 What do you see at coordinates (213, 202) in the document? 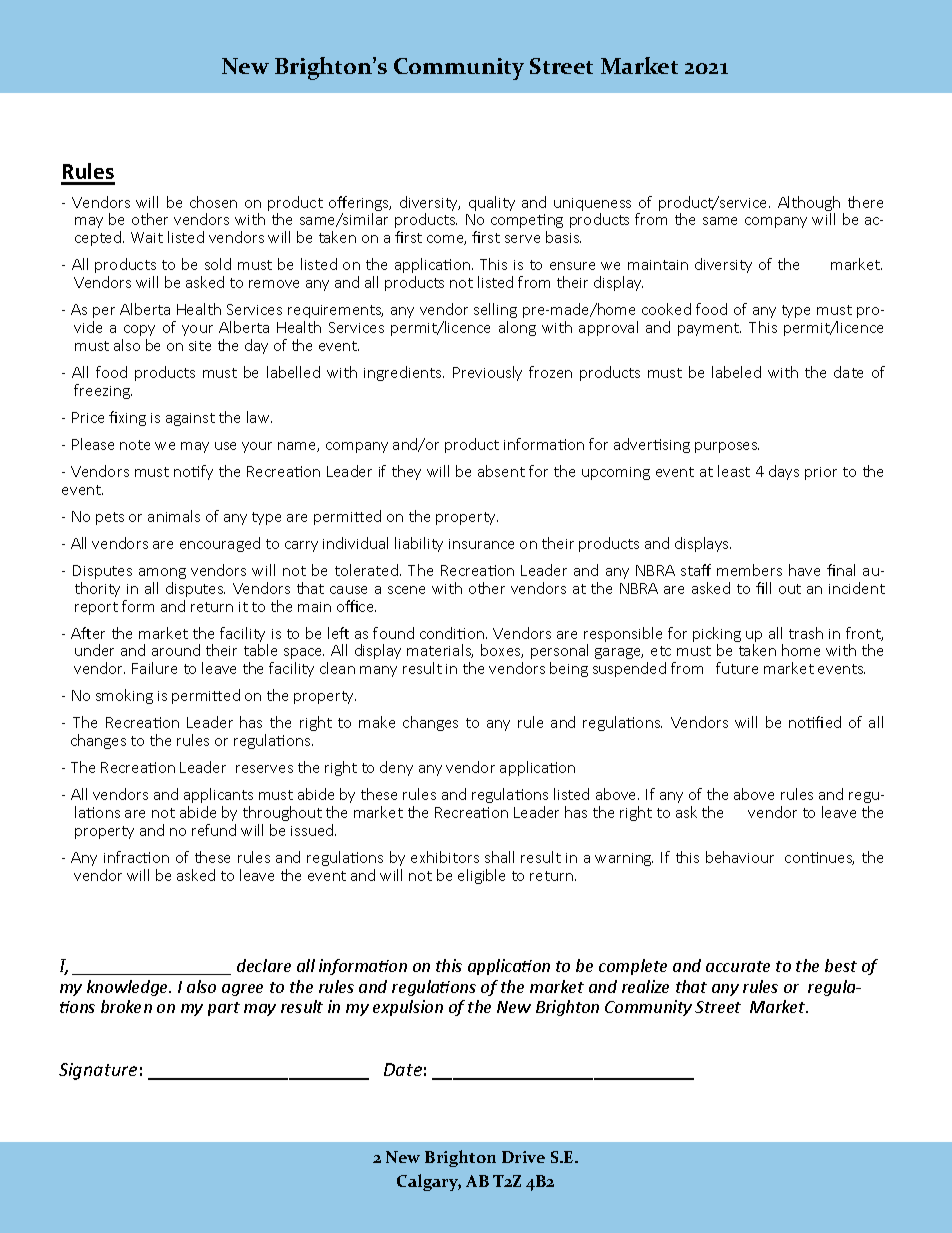
I see `chosen` at bounding box center [213, 202].
